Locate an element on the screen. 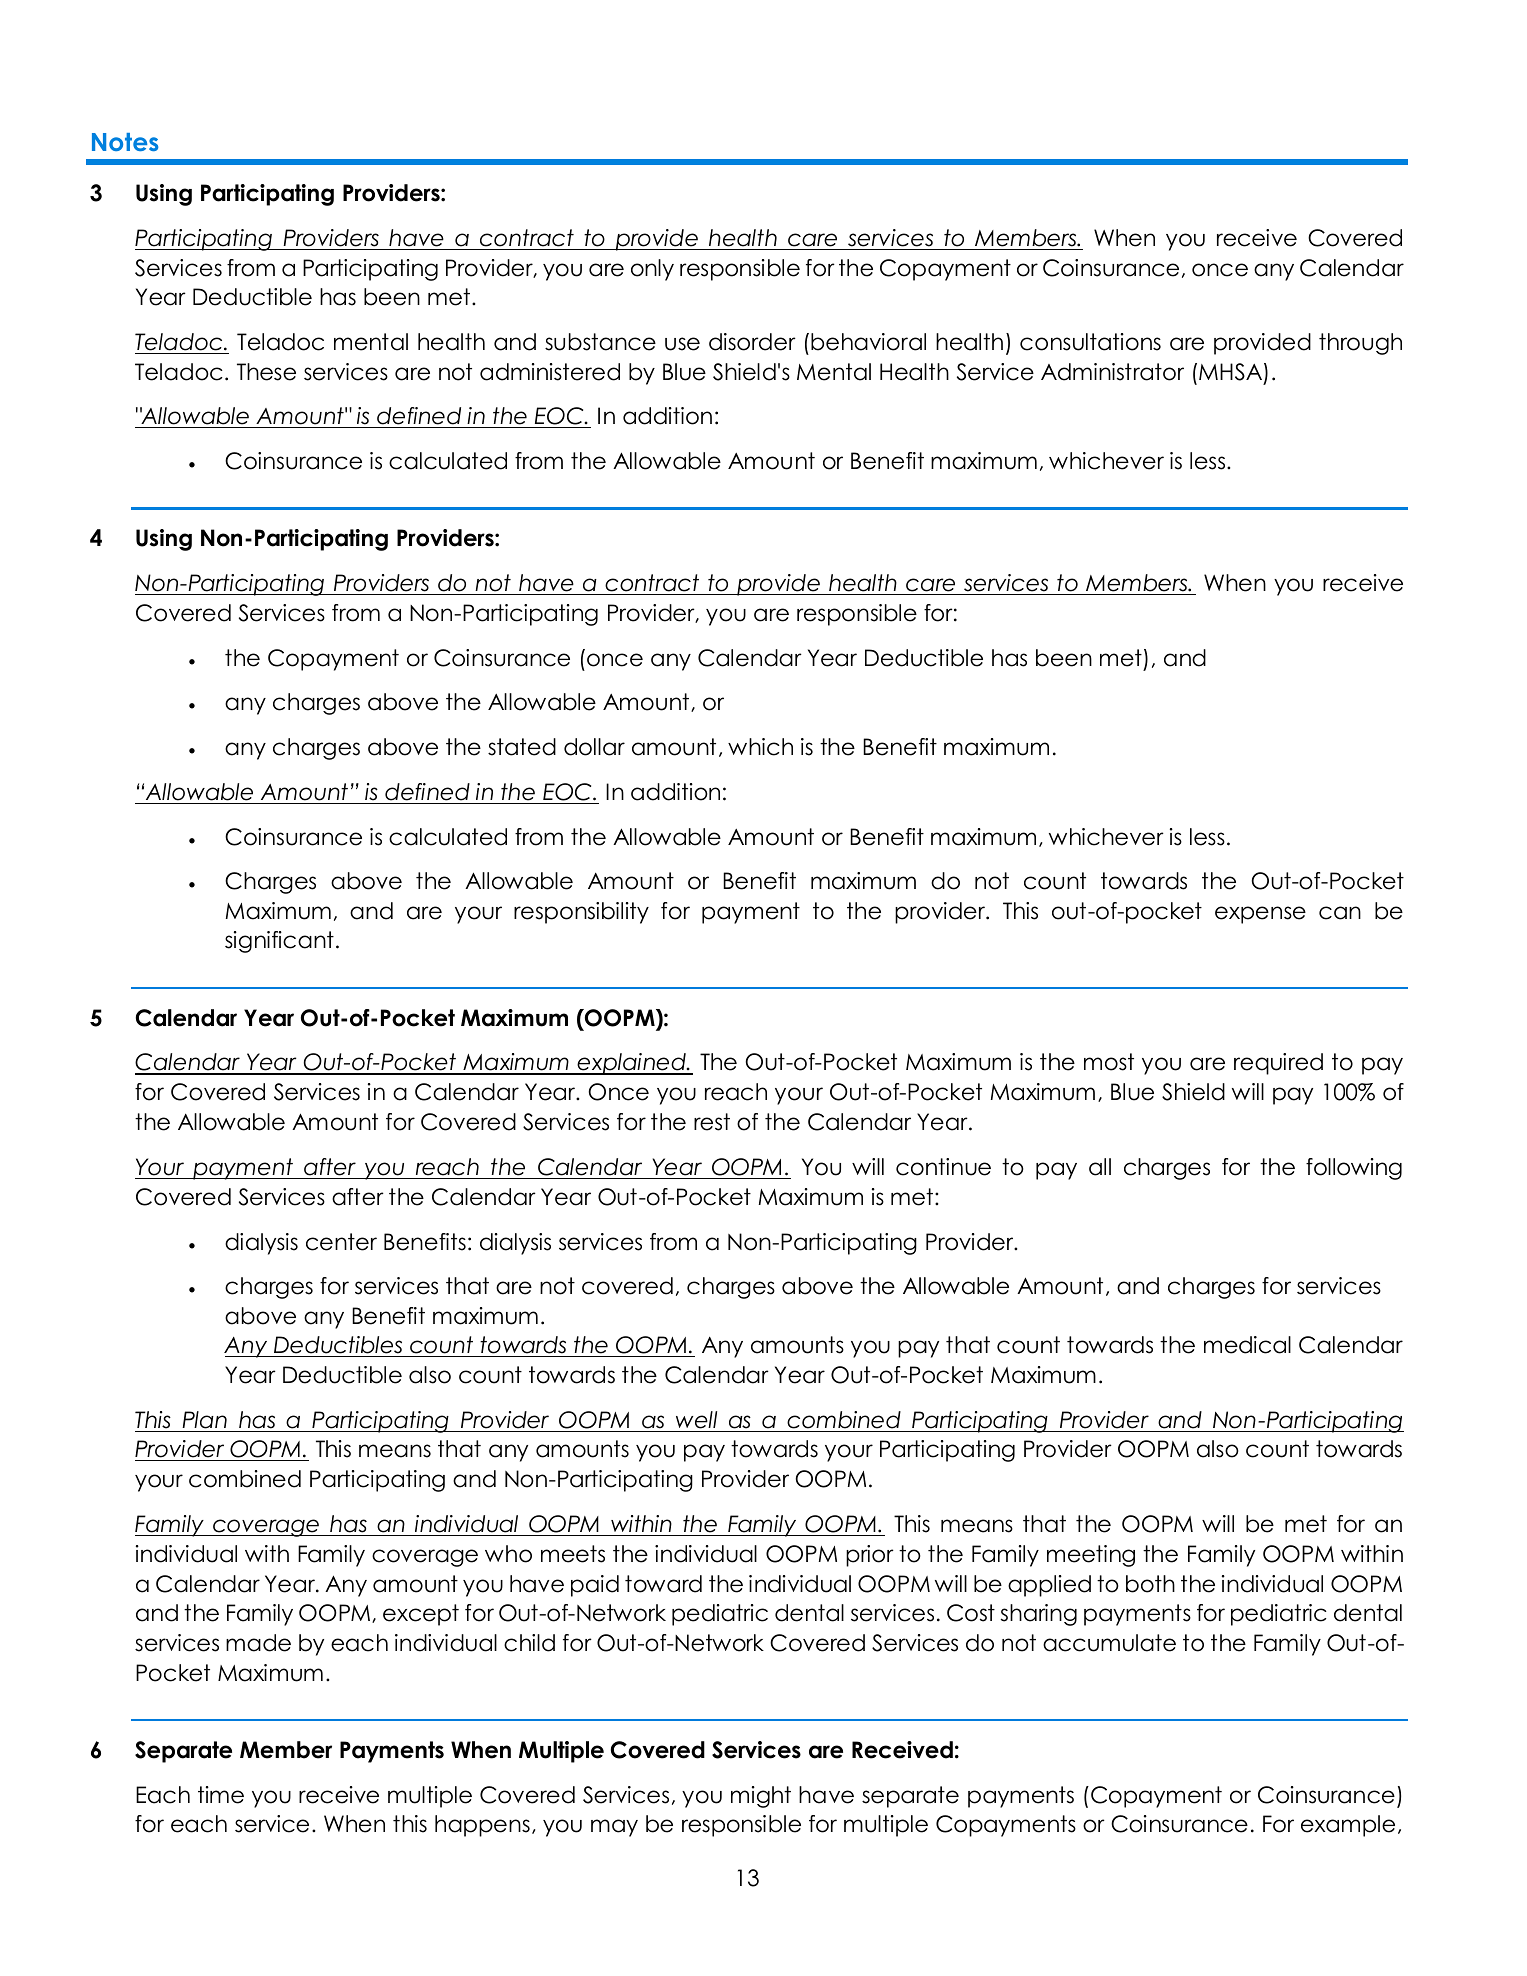  dollar is located at coordinates (594, 747).
